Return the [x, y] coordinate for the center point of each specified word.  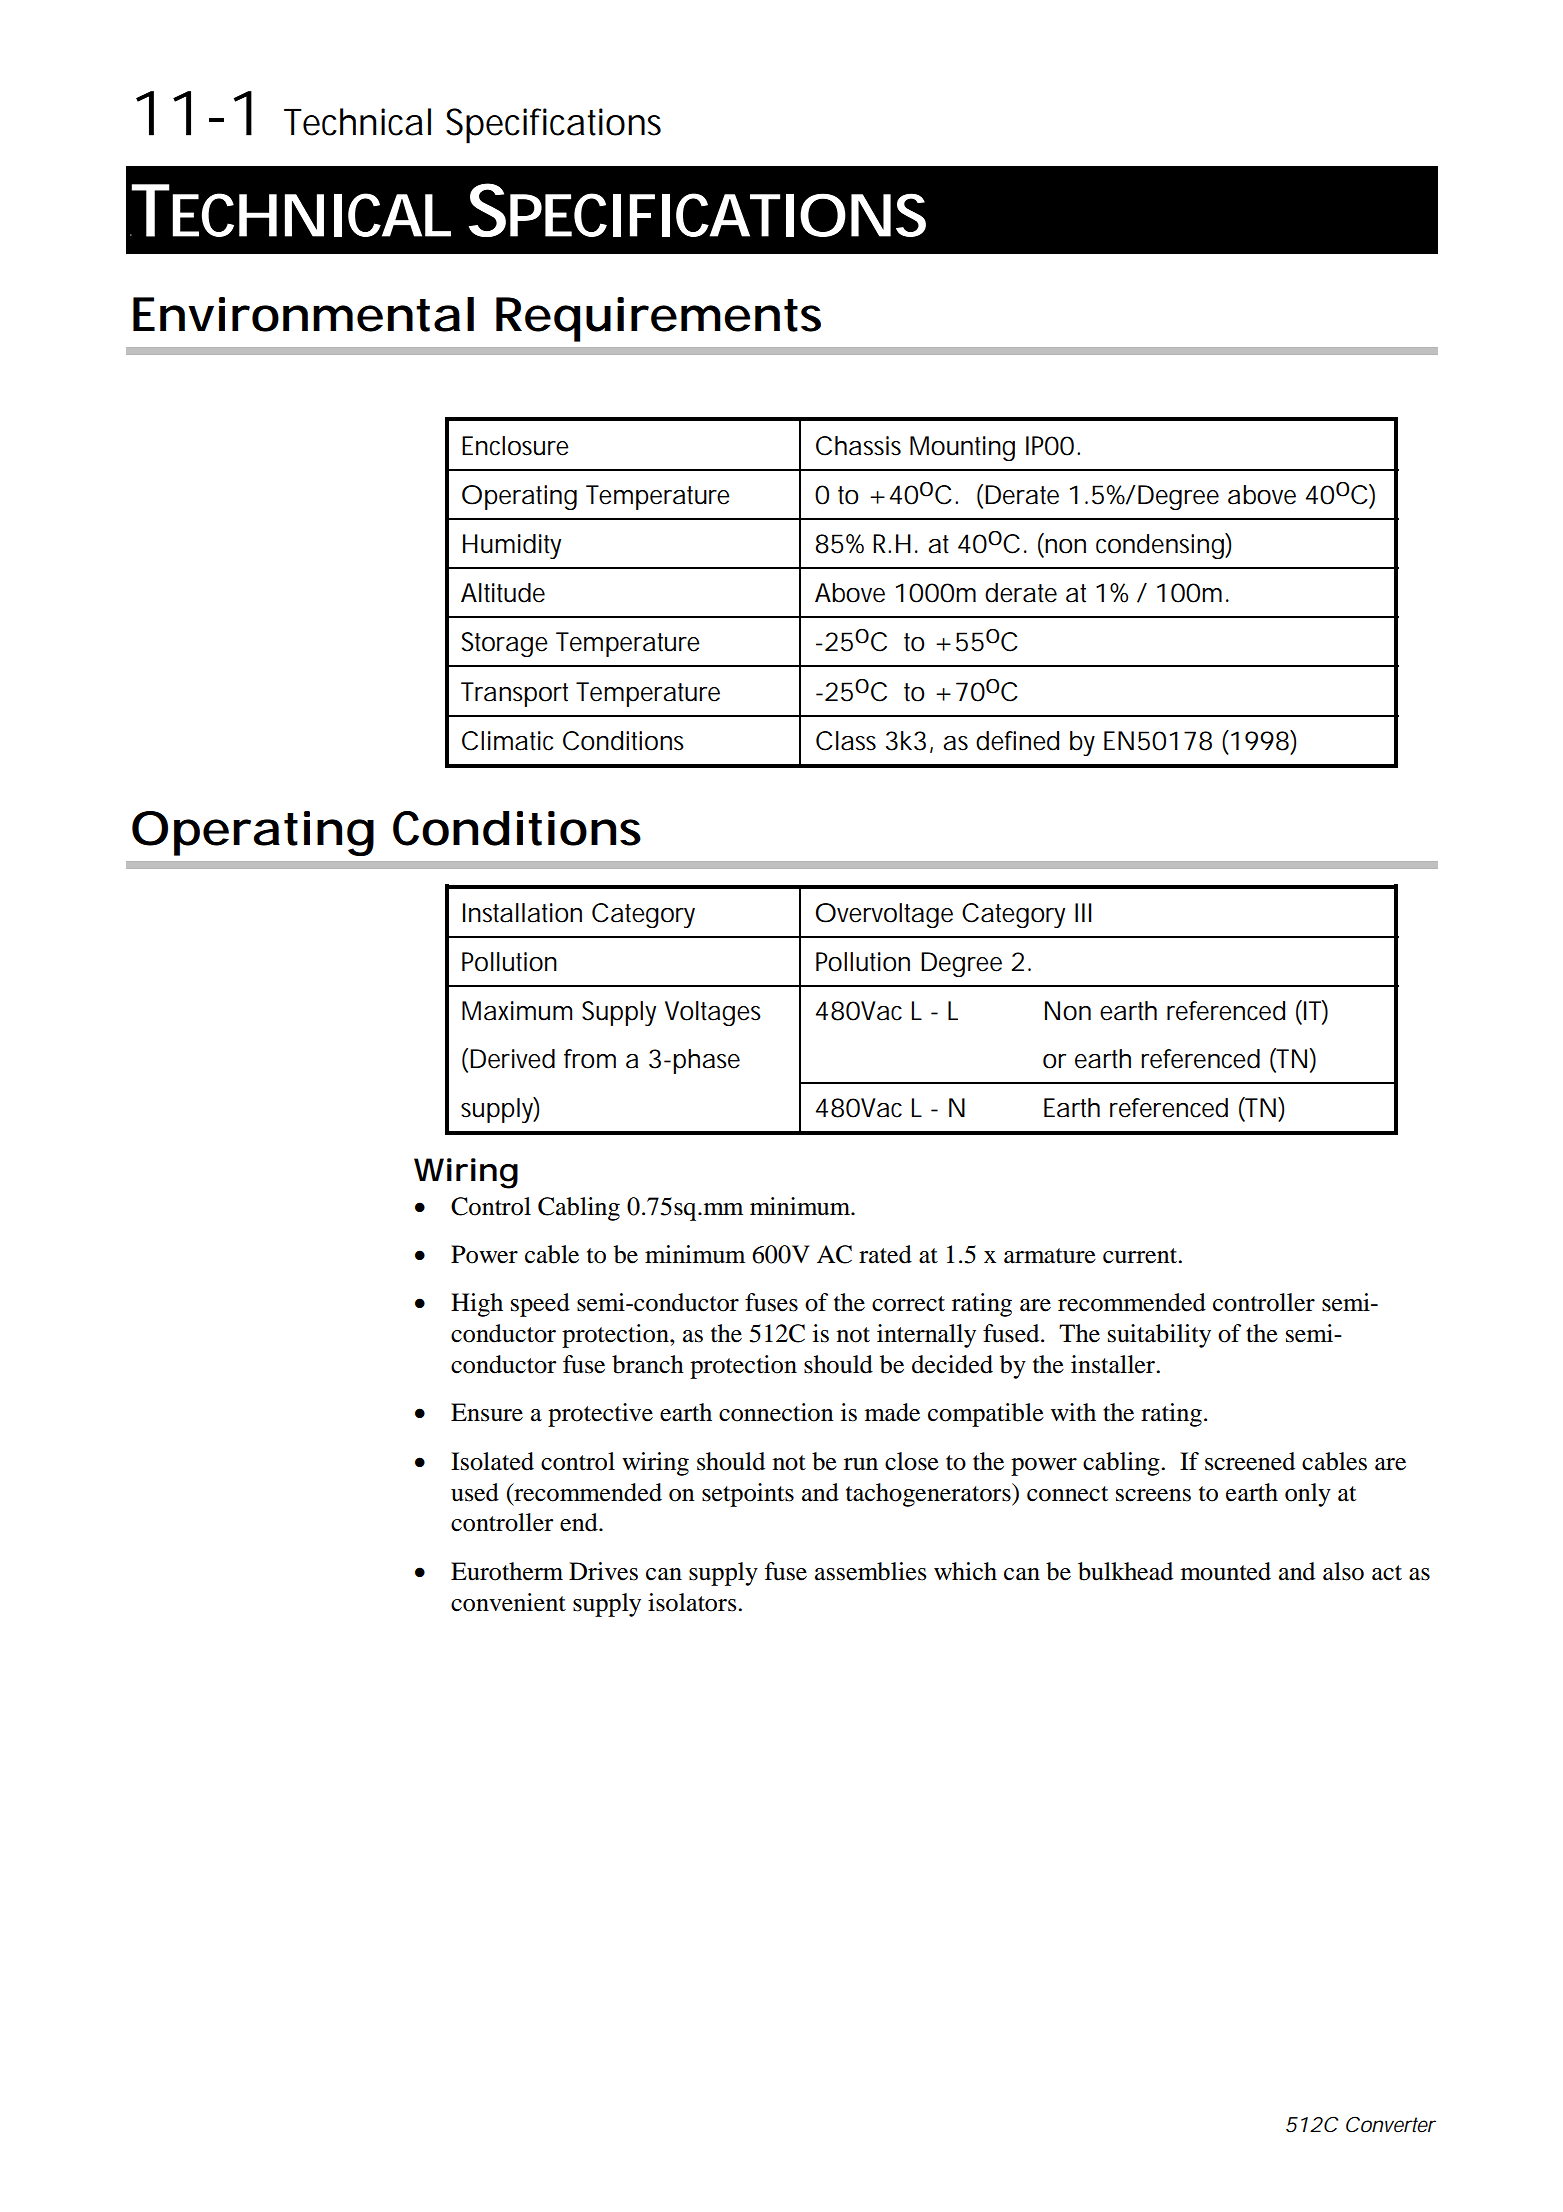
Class [846, 741]
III [1083, 912]
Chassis [858, 446]
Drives [603, 1571]
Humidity [512, 546]
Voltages [713, 1013]
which [965, 1571]
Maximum [515, 1011]
